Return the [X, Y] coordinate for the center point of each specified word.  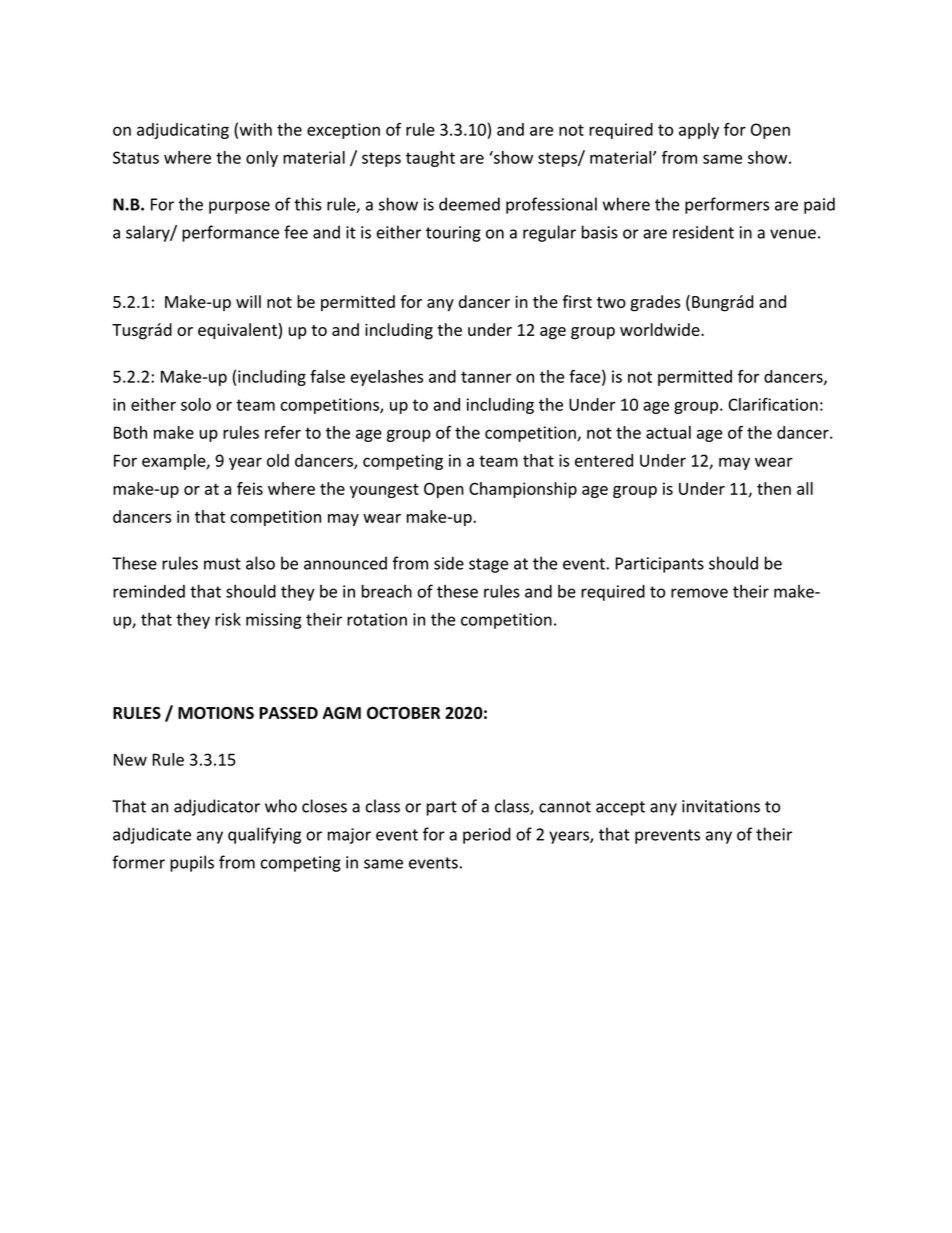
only [262, 159]
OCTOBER [403, 713]
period [487, 835]
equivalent [237, 331]
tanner [486, 377]
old [278, 460]
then [774, 488]
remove [699, 593]
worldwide [661, 329]
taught [430, 159]
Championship [523, 490]
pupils [192, 863]
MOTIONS [216, 713]
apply [699, 131]
